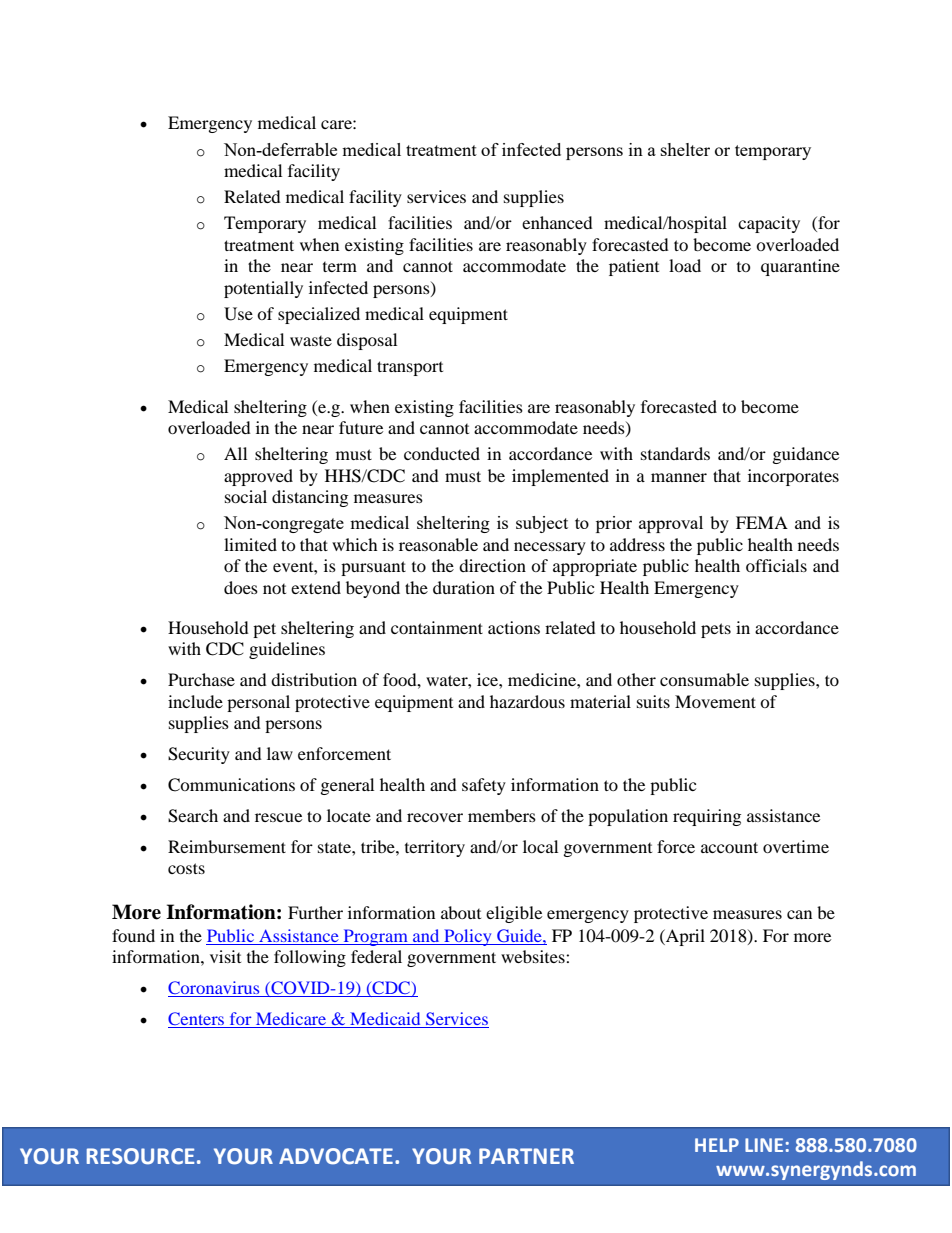 The width and height of the image is (952, 1233). I want to click on potentially, so click(263, 289).
